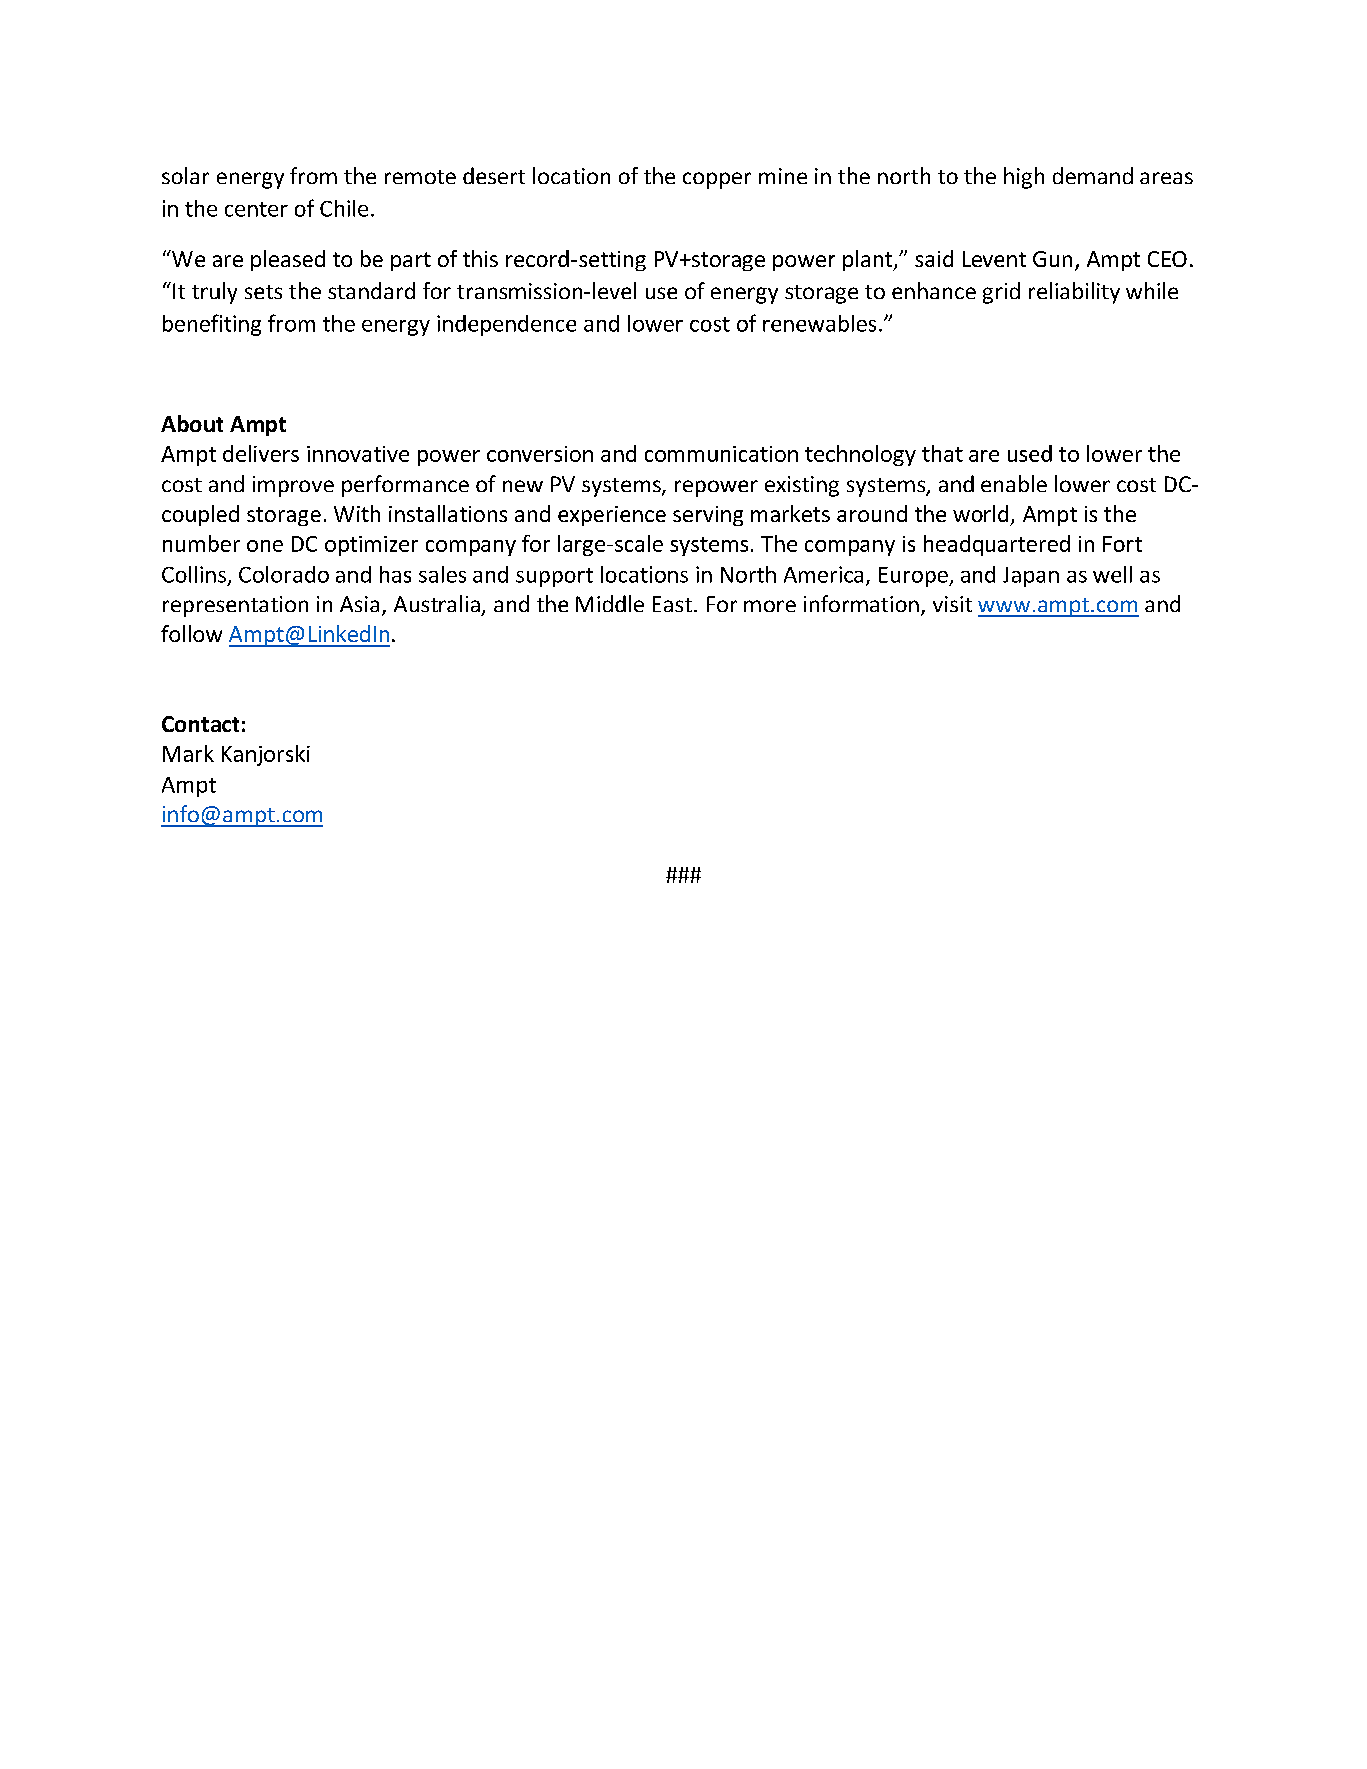 This screenshot has width=1367, height=1769. What do you see at coordinates (783, 176) in the screenshot?
I see `mine` at bounding box center [783, 176].
